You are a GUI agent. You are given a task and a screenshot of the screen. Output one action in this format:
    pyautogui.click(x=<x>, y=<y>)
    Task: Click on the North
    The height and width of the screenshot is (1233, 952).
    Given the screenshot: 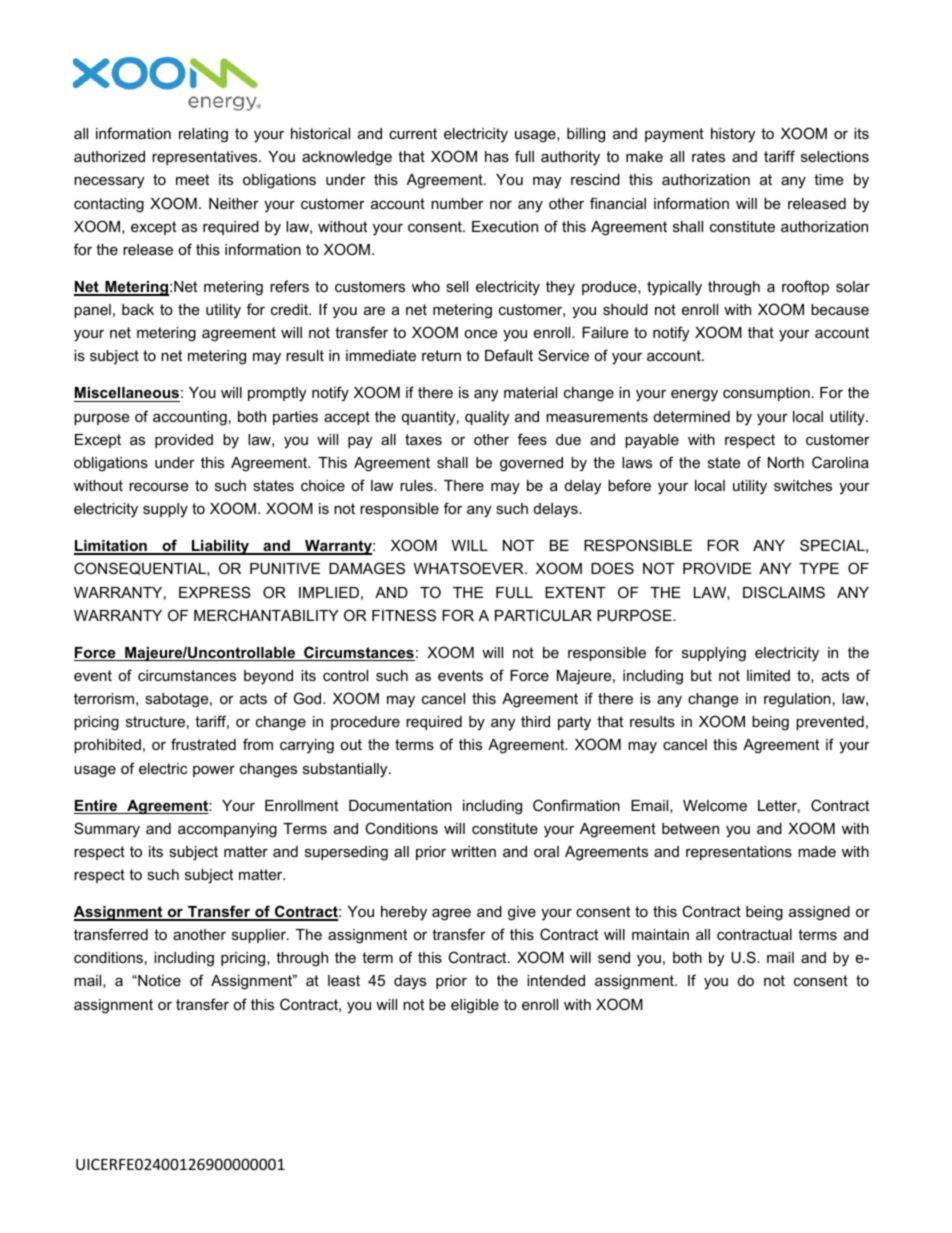 What is the action you would take?
    pyautogui.click(x=786, y=462)
